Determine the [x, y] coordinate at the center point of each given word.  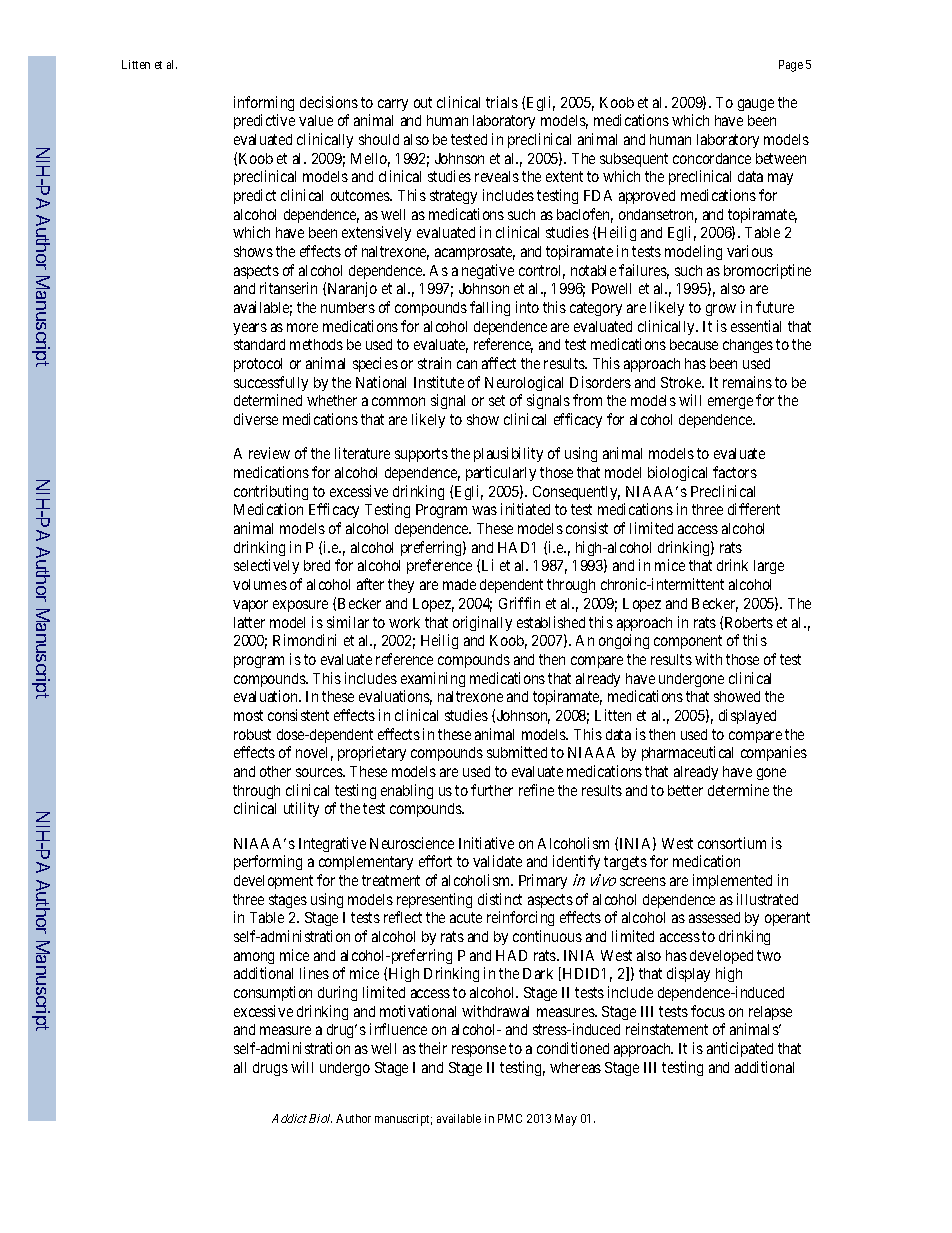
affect [499, 363]
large [769, 567]
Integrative [332, 844]
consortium [732, 843]
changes [748, 346]
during [337, 993]
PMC [510, 1118]
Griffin [519, 603]
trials [502, 102]
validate [497, 861]
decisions [329, 102]
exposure [300, 606]
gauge [756, 105]
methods [316, 344]
